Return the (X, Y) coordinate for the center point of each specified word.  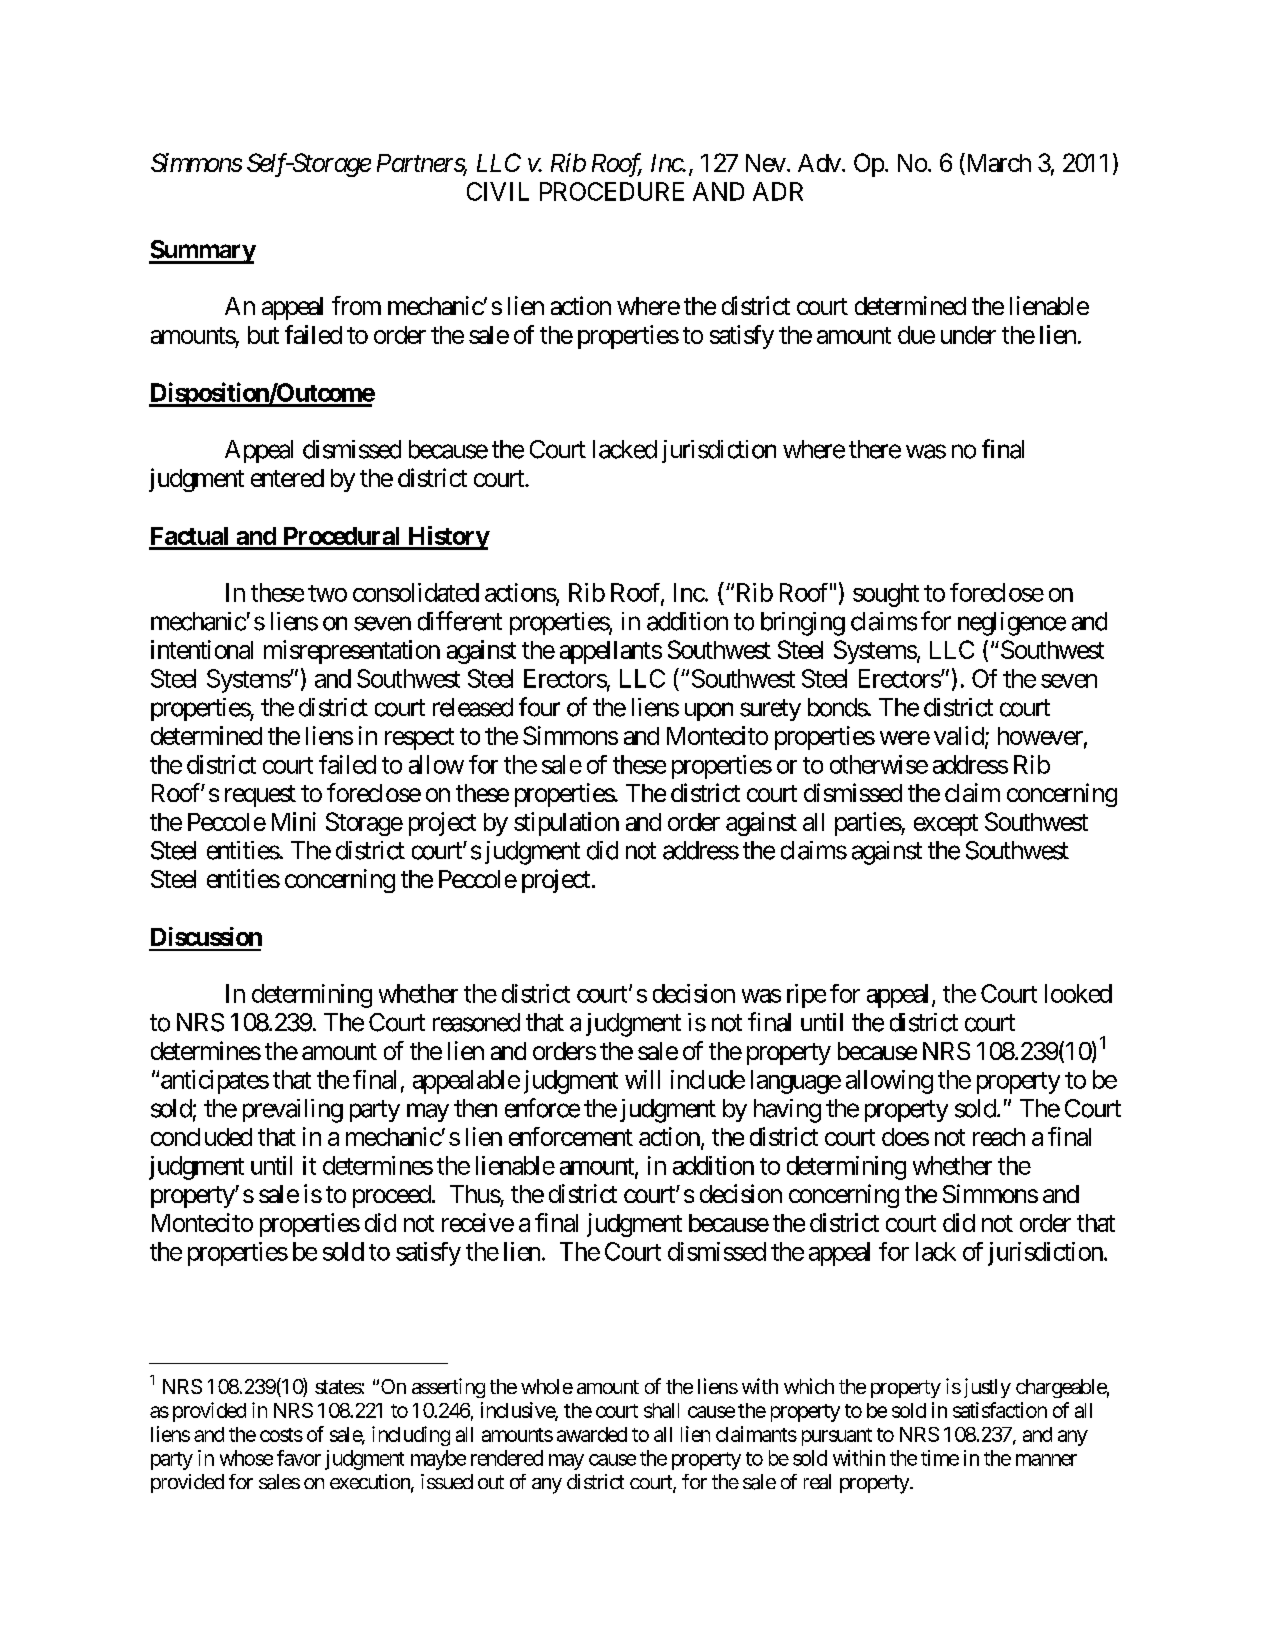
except (946, 825)
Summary (202, 252)
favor (299, 1458)
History (447, 538)
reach (999, 1137)
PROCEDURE (612, 191)
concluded (201, 1137)
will (642, 1079)
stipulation (566, 824)
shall (661, 1410)
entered (287, 478)
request (260, 796)
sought (886, 595)
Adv (819, 163)
